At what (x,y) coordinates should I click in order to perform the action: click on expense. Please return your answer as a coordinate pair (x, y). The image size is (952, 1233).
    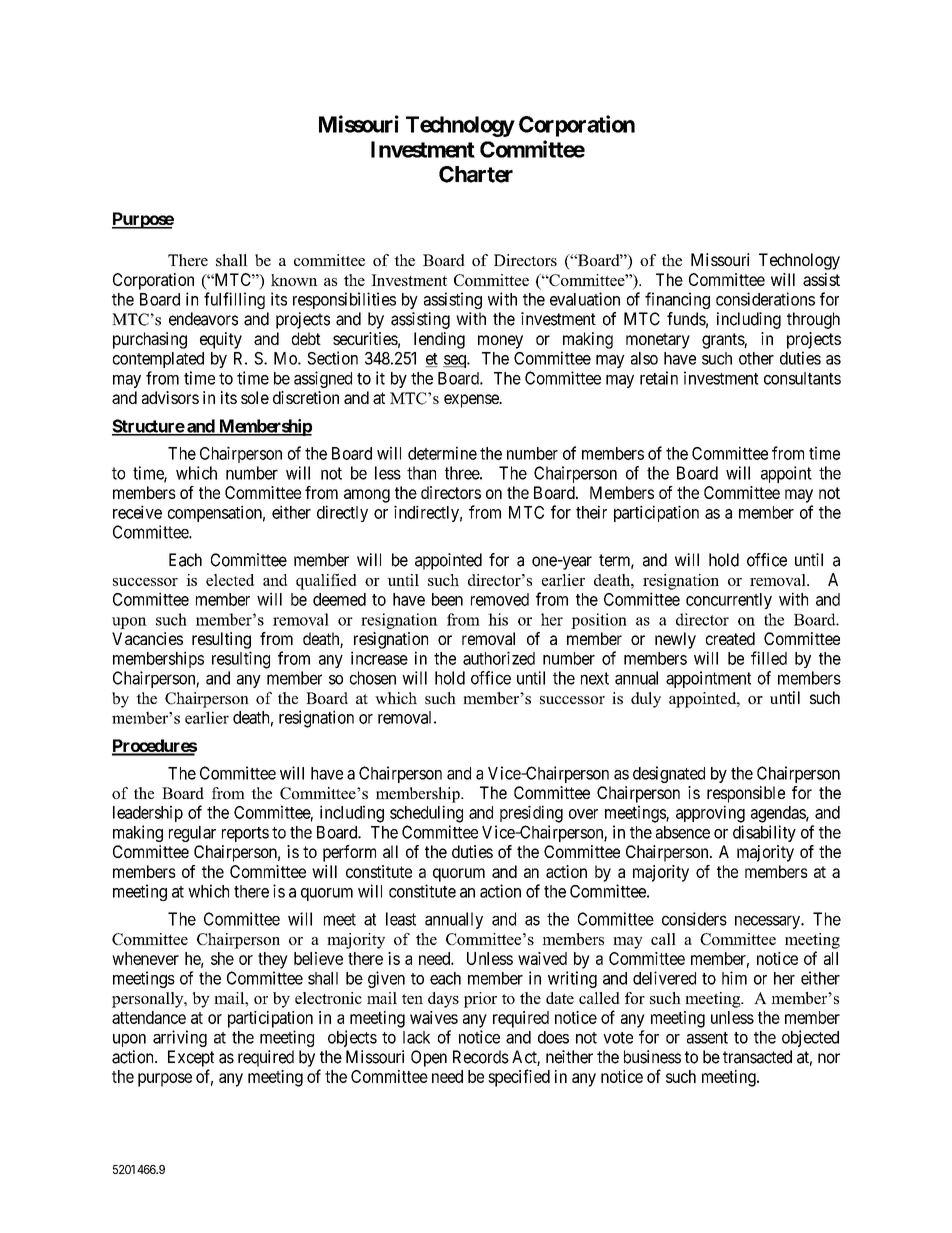
    Looking at the image, I should click on (472, 401).
